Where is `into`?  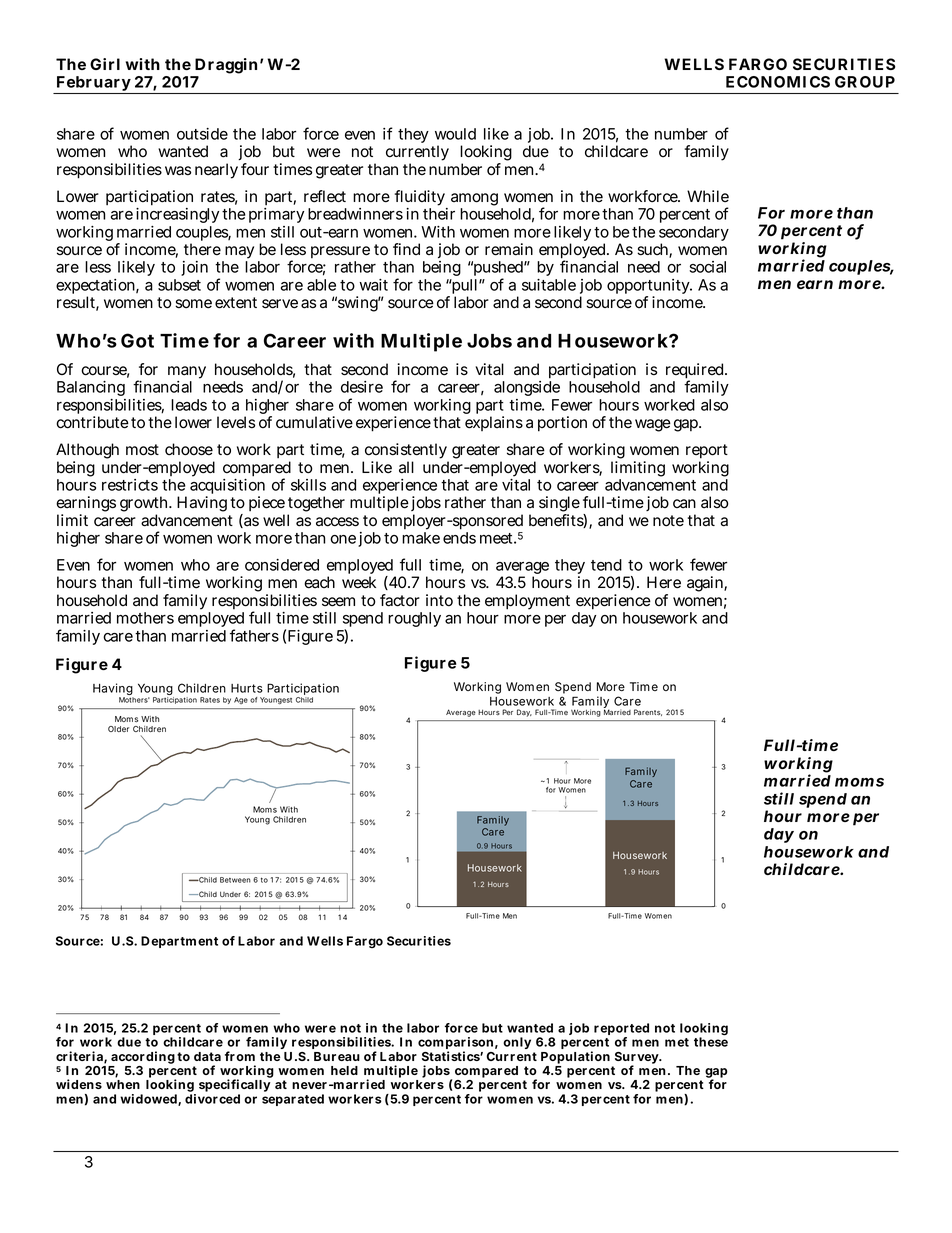 into is located at coordinates (439, 600).
